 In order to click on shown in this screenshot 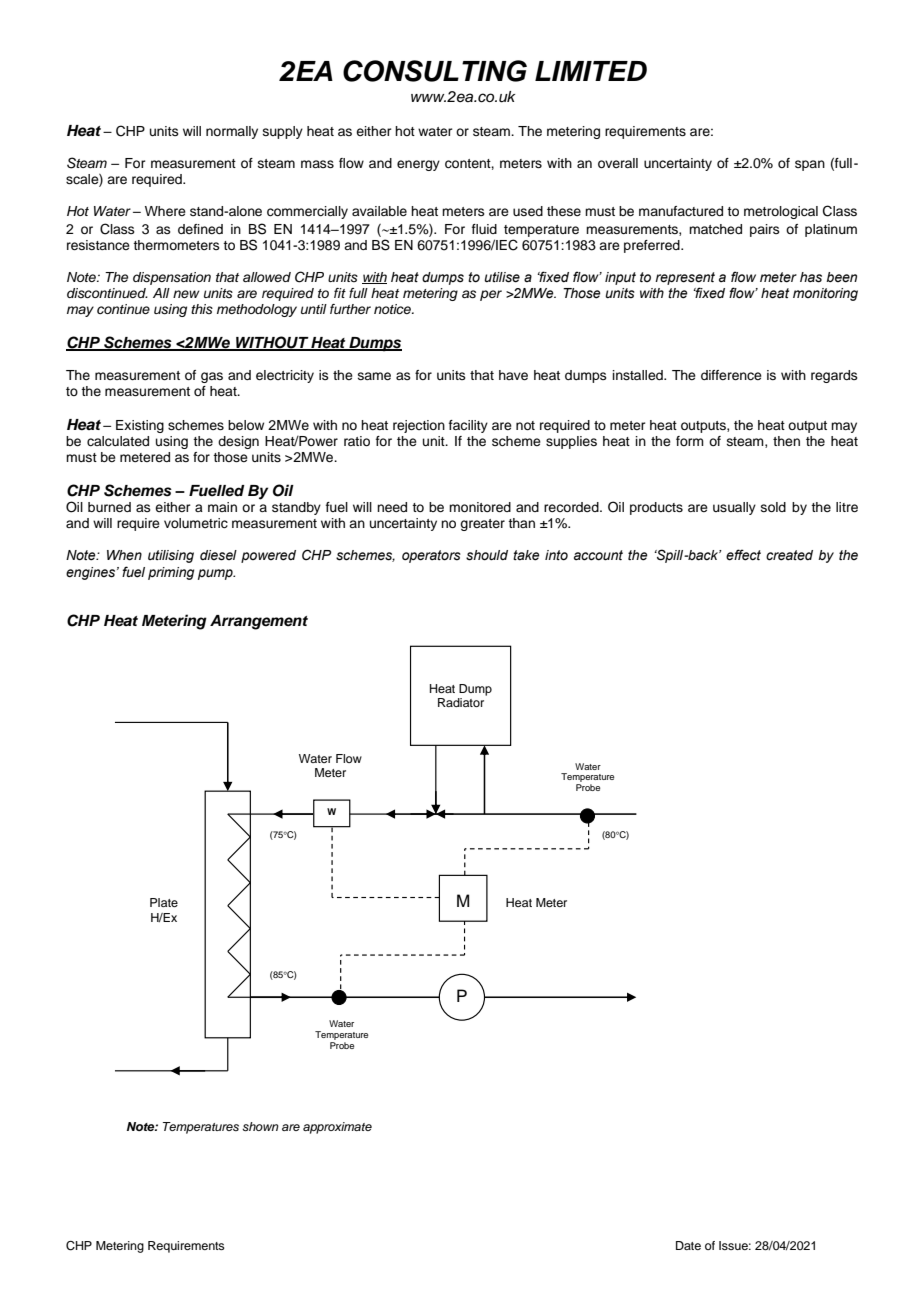, I will do `click(260, 1126)`.
